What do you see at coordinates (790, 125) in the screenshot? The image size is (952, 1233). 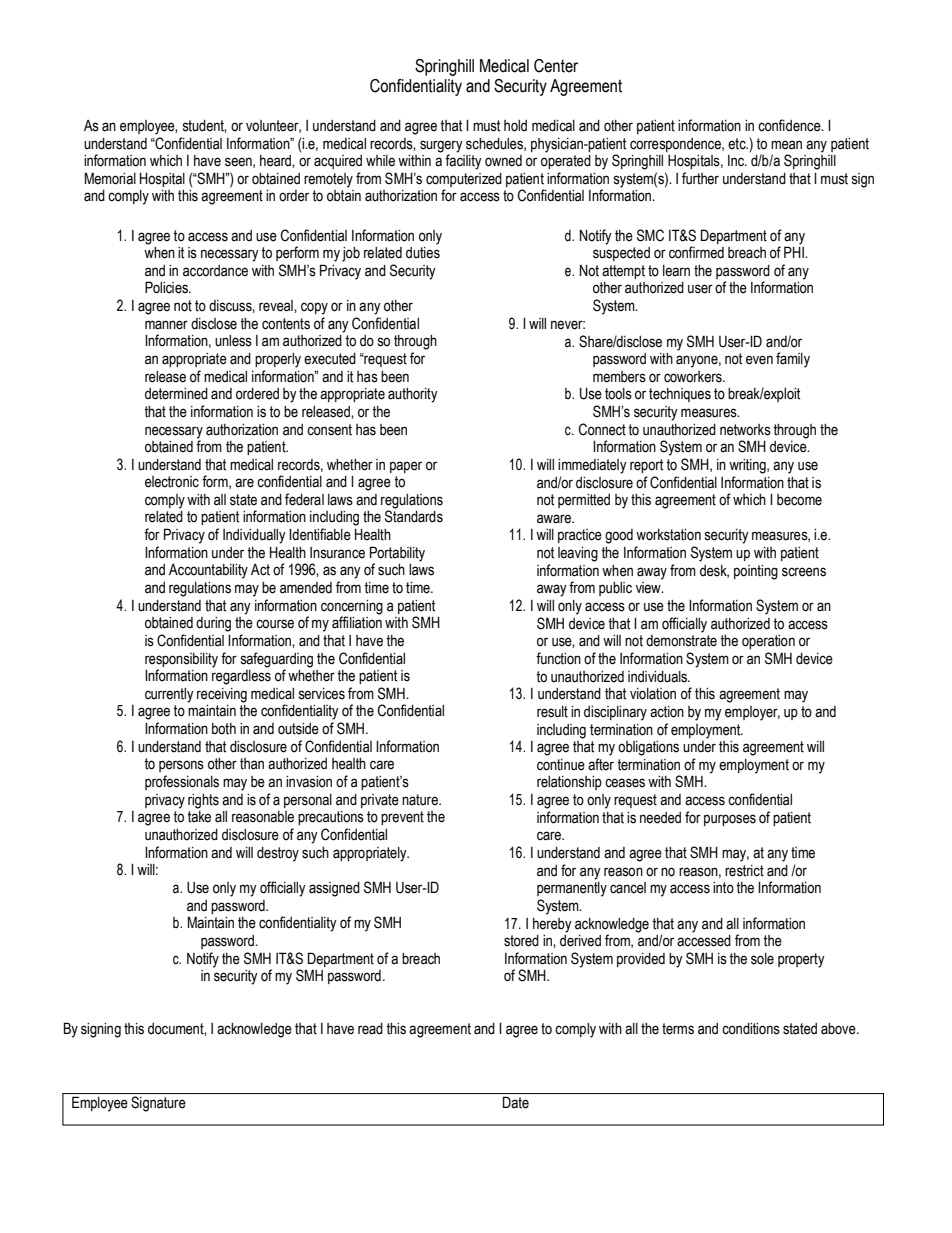 I see `confidence` at bounding box center [790, 125].
